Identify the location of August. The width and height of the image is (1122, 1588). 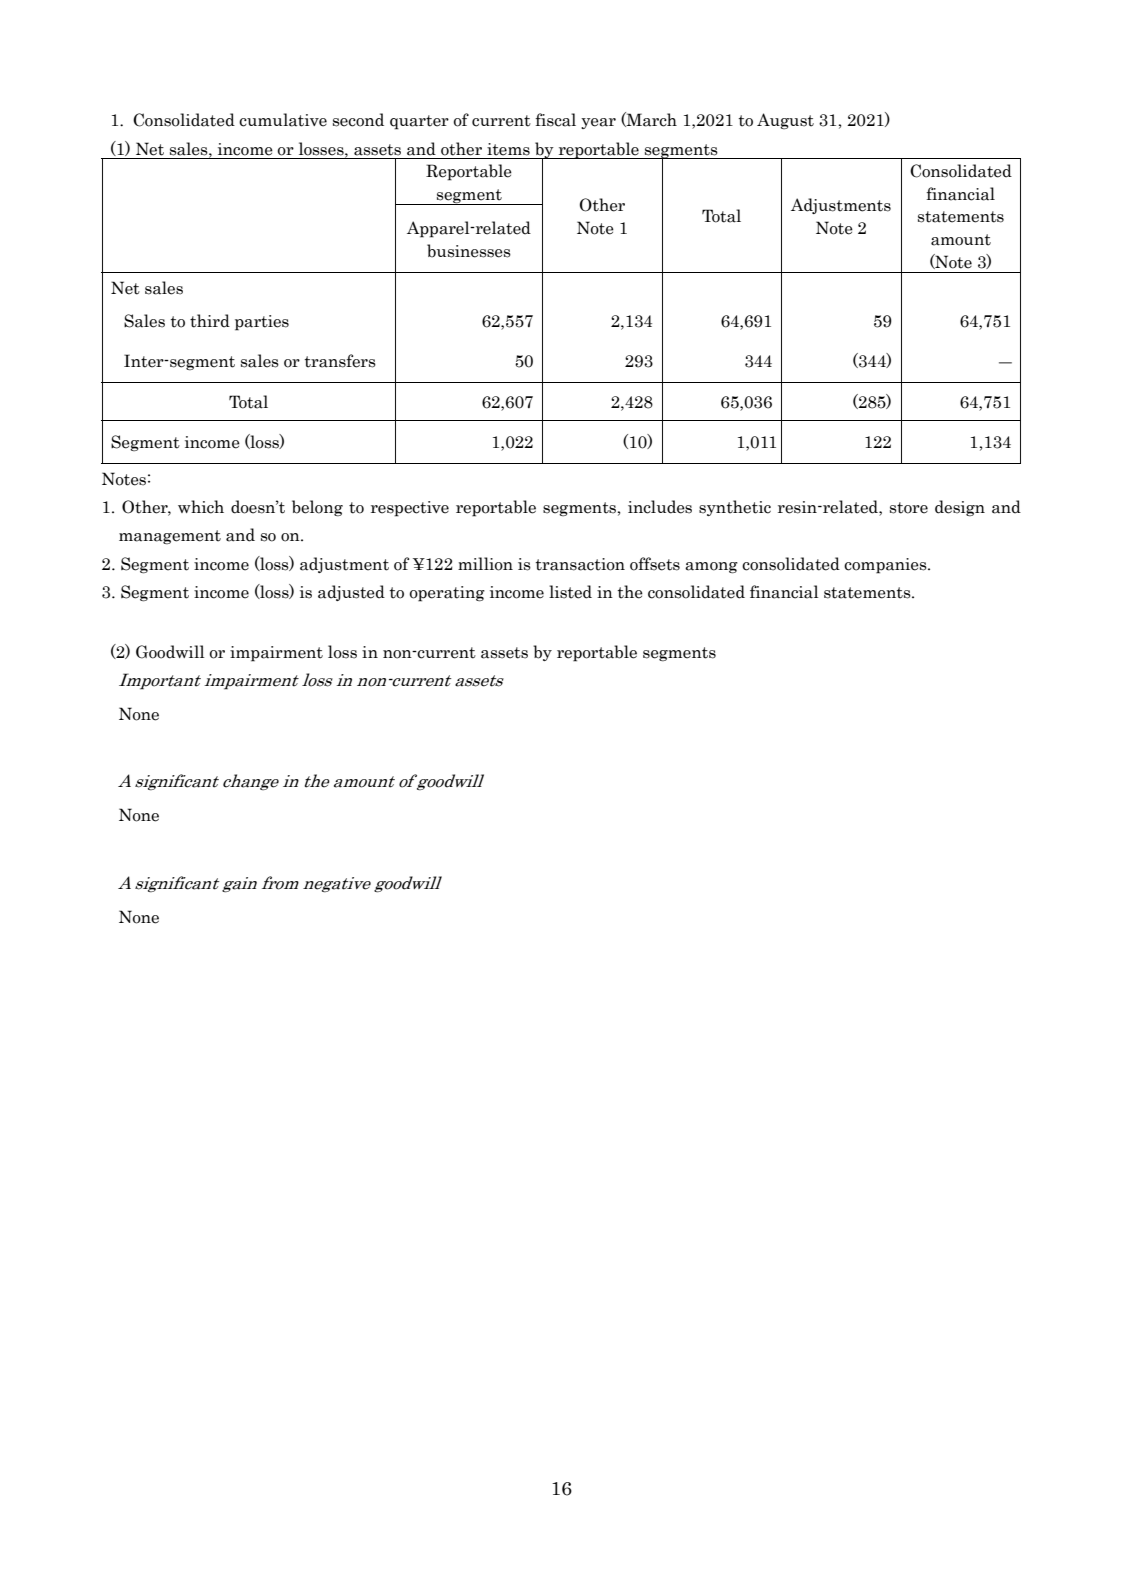
(785, 121).
